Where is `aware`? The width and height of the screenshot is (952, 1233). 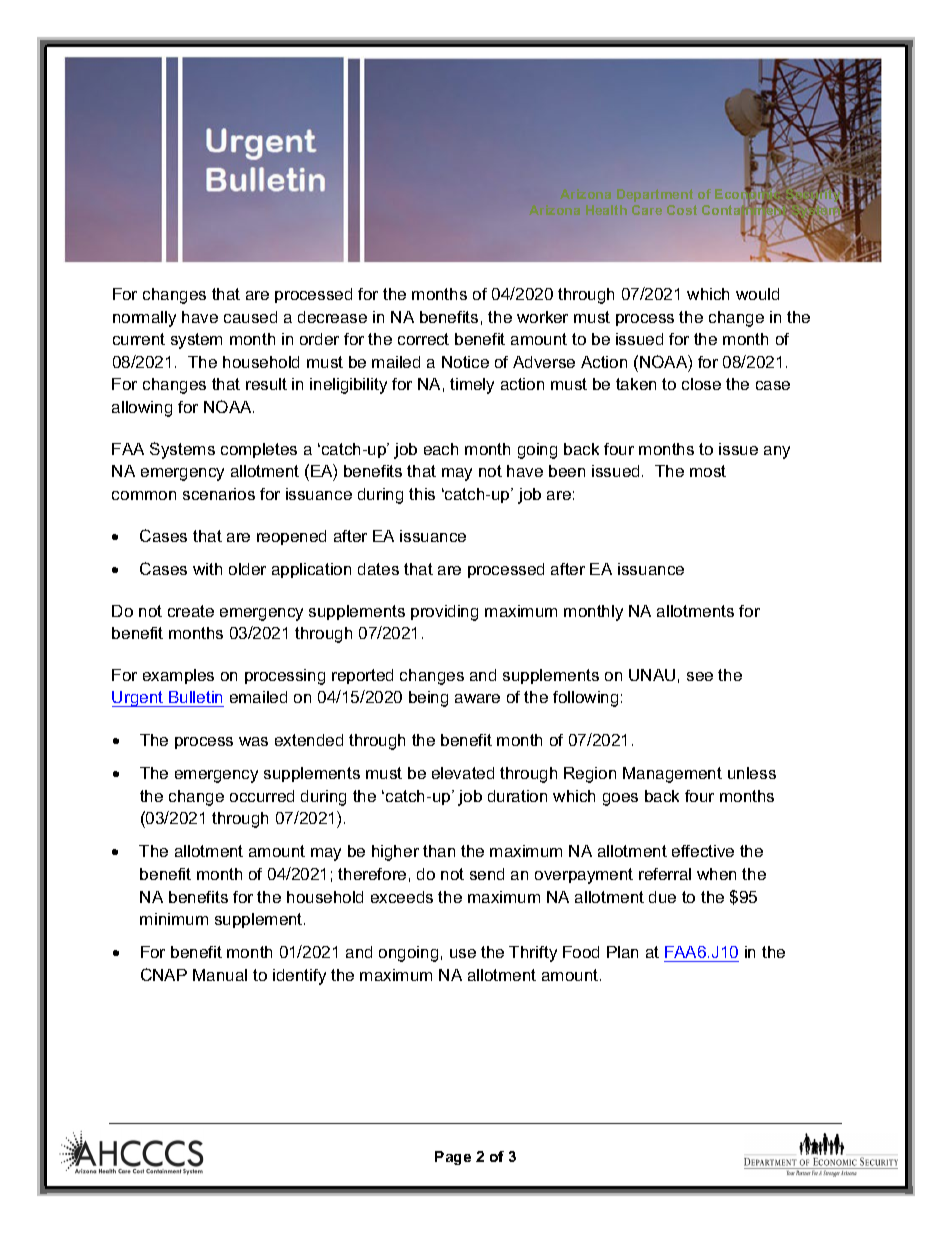 aware is located at coordinates (477, 698).
